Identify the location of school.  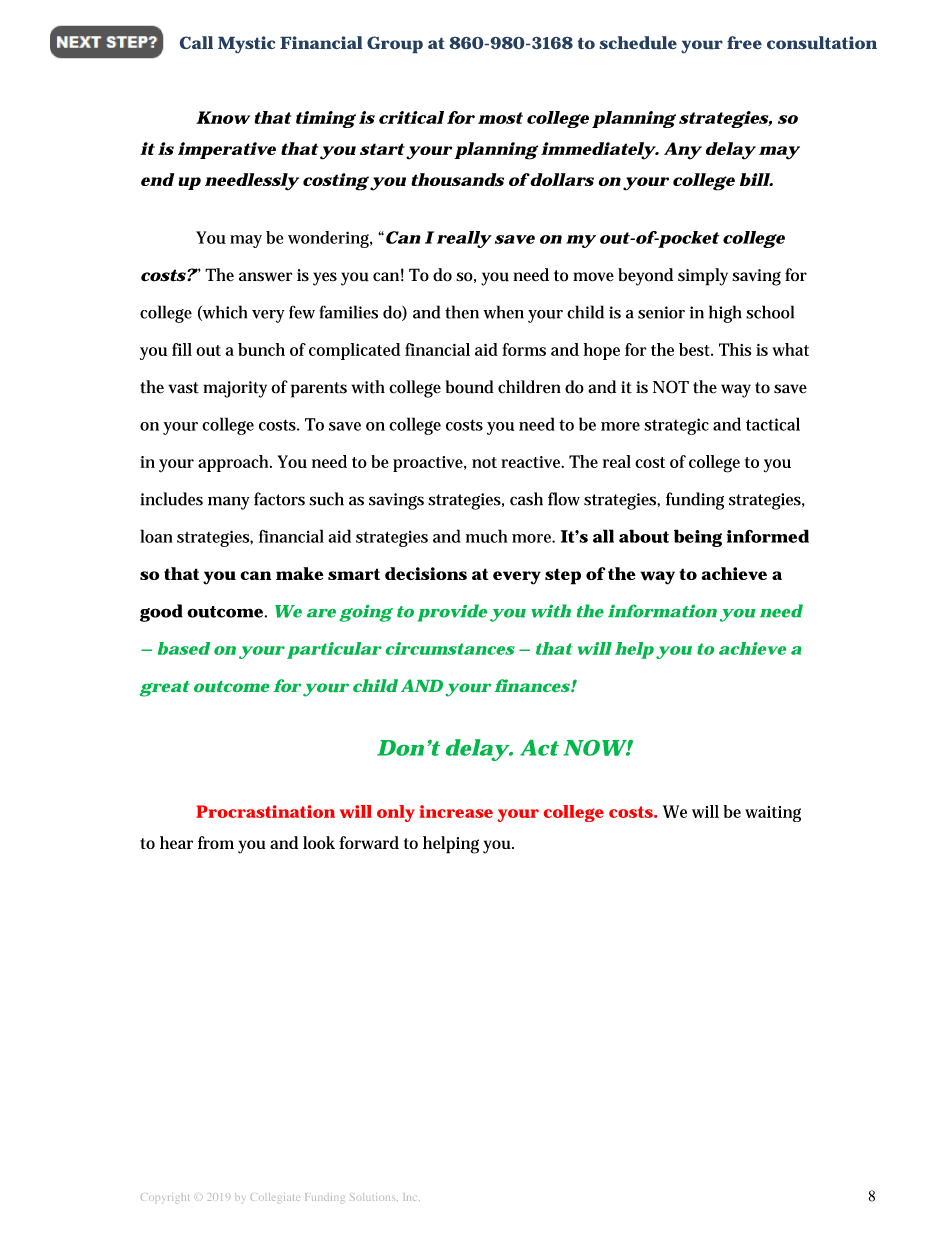
(770, 312).
